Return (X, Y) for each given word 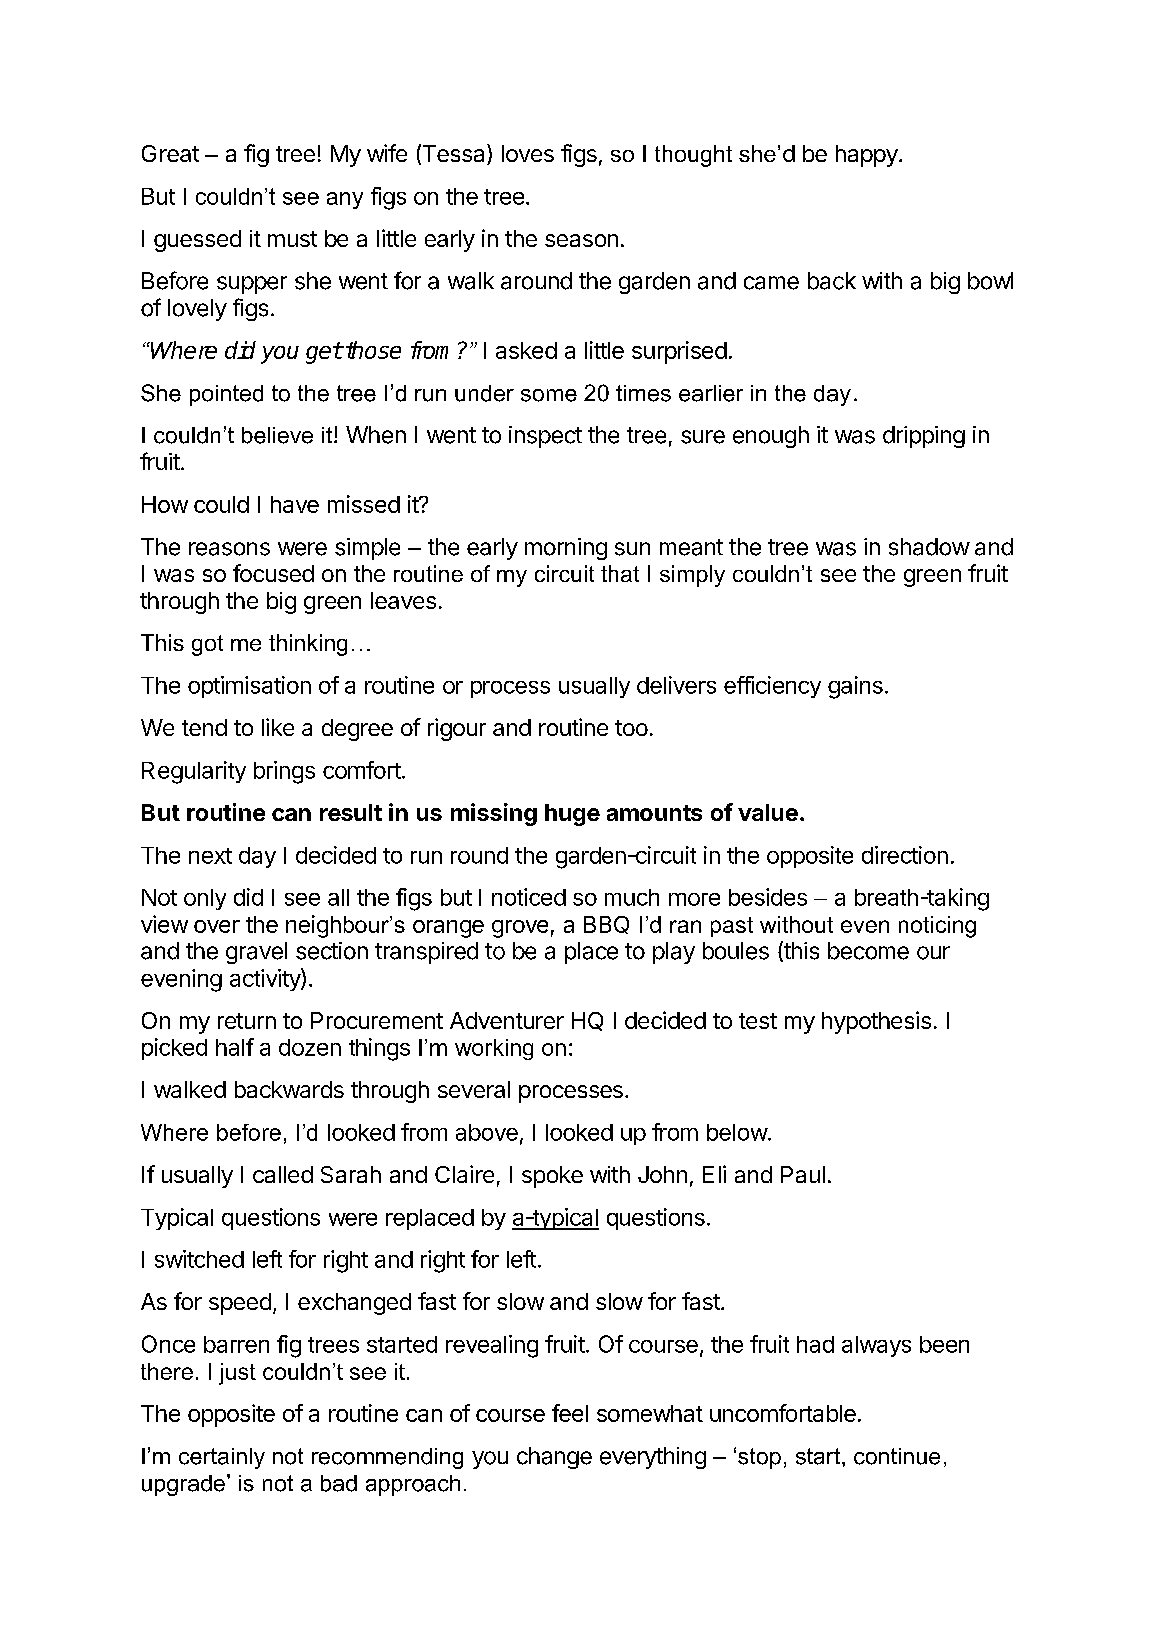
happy (867, 156)
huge (572, 815)
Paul (803, 1174)
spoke (552, 1177)
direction (905, 855)
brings (284, 772)
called (283, 1174)
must (292, 239)
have (295, 504)
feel (570, 1413)
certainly (222, 1458)
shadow (929, 547)
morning (566, 549)
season (581, 240)
